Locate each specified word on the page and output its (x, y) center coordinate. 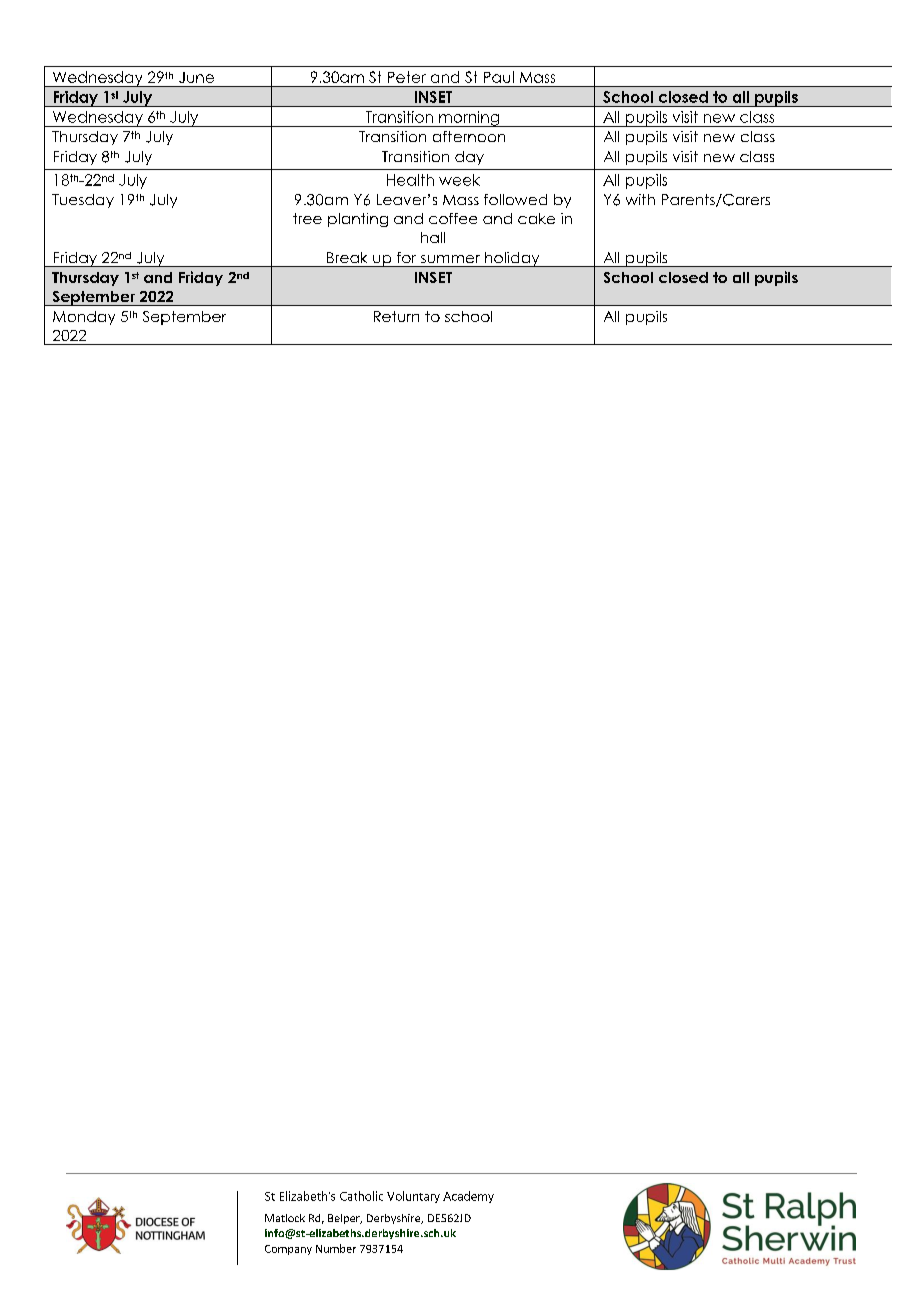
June (196, 77)
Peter (407, 77)
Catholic (361, 1196)
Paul (499, 77)
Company (288, 1250)
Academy (468, 1197)
